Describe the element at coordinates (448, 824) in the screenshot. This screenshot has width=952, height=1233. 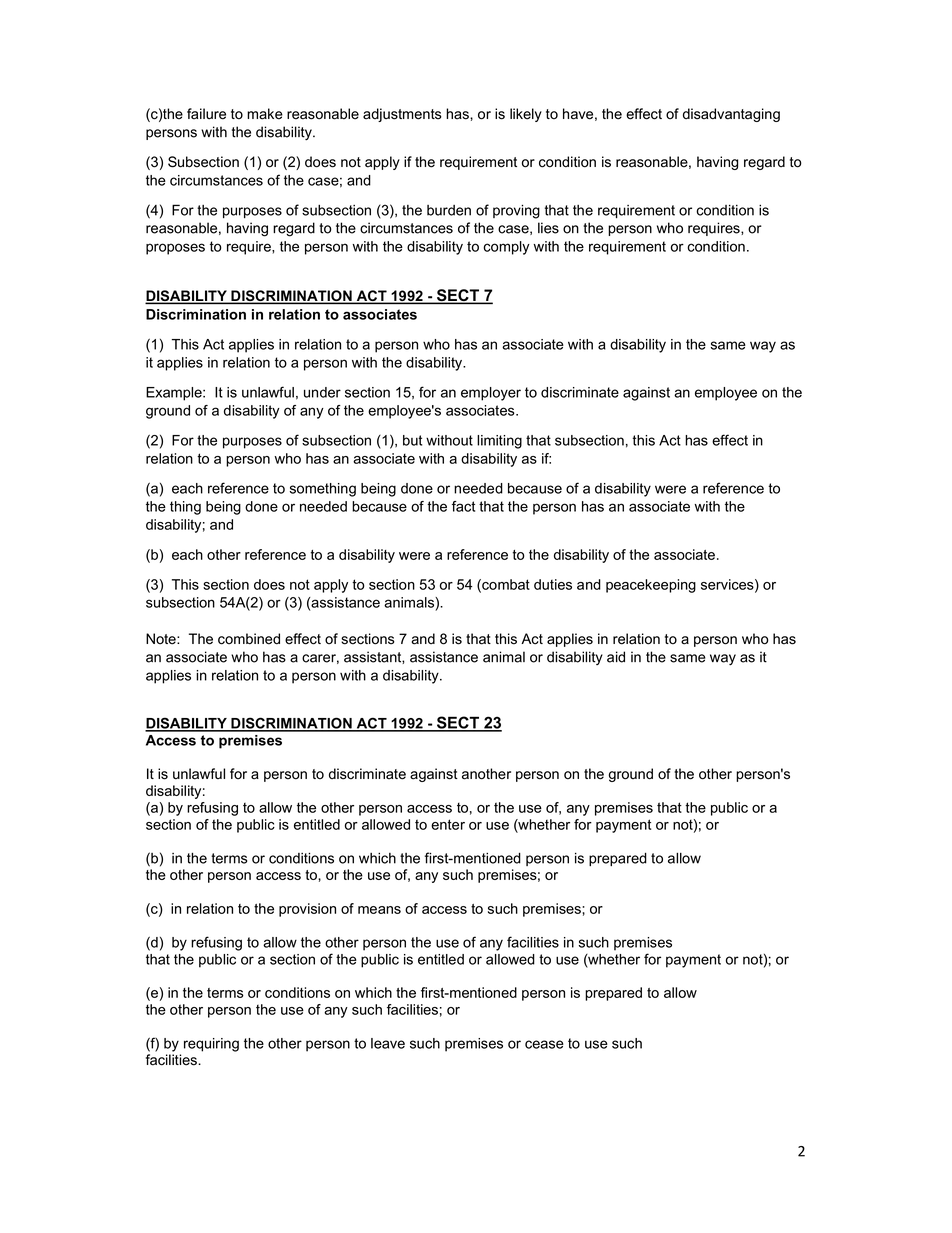
I see `enter` at that location.
